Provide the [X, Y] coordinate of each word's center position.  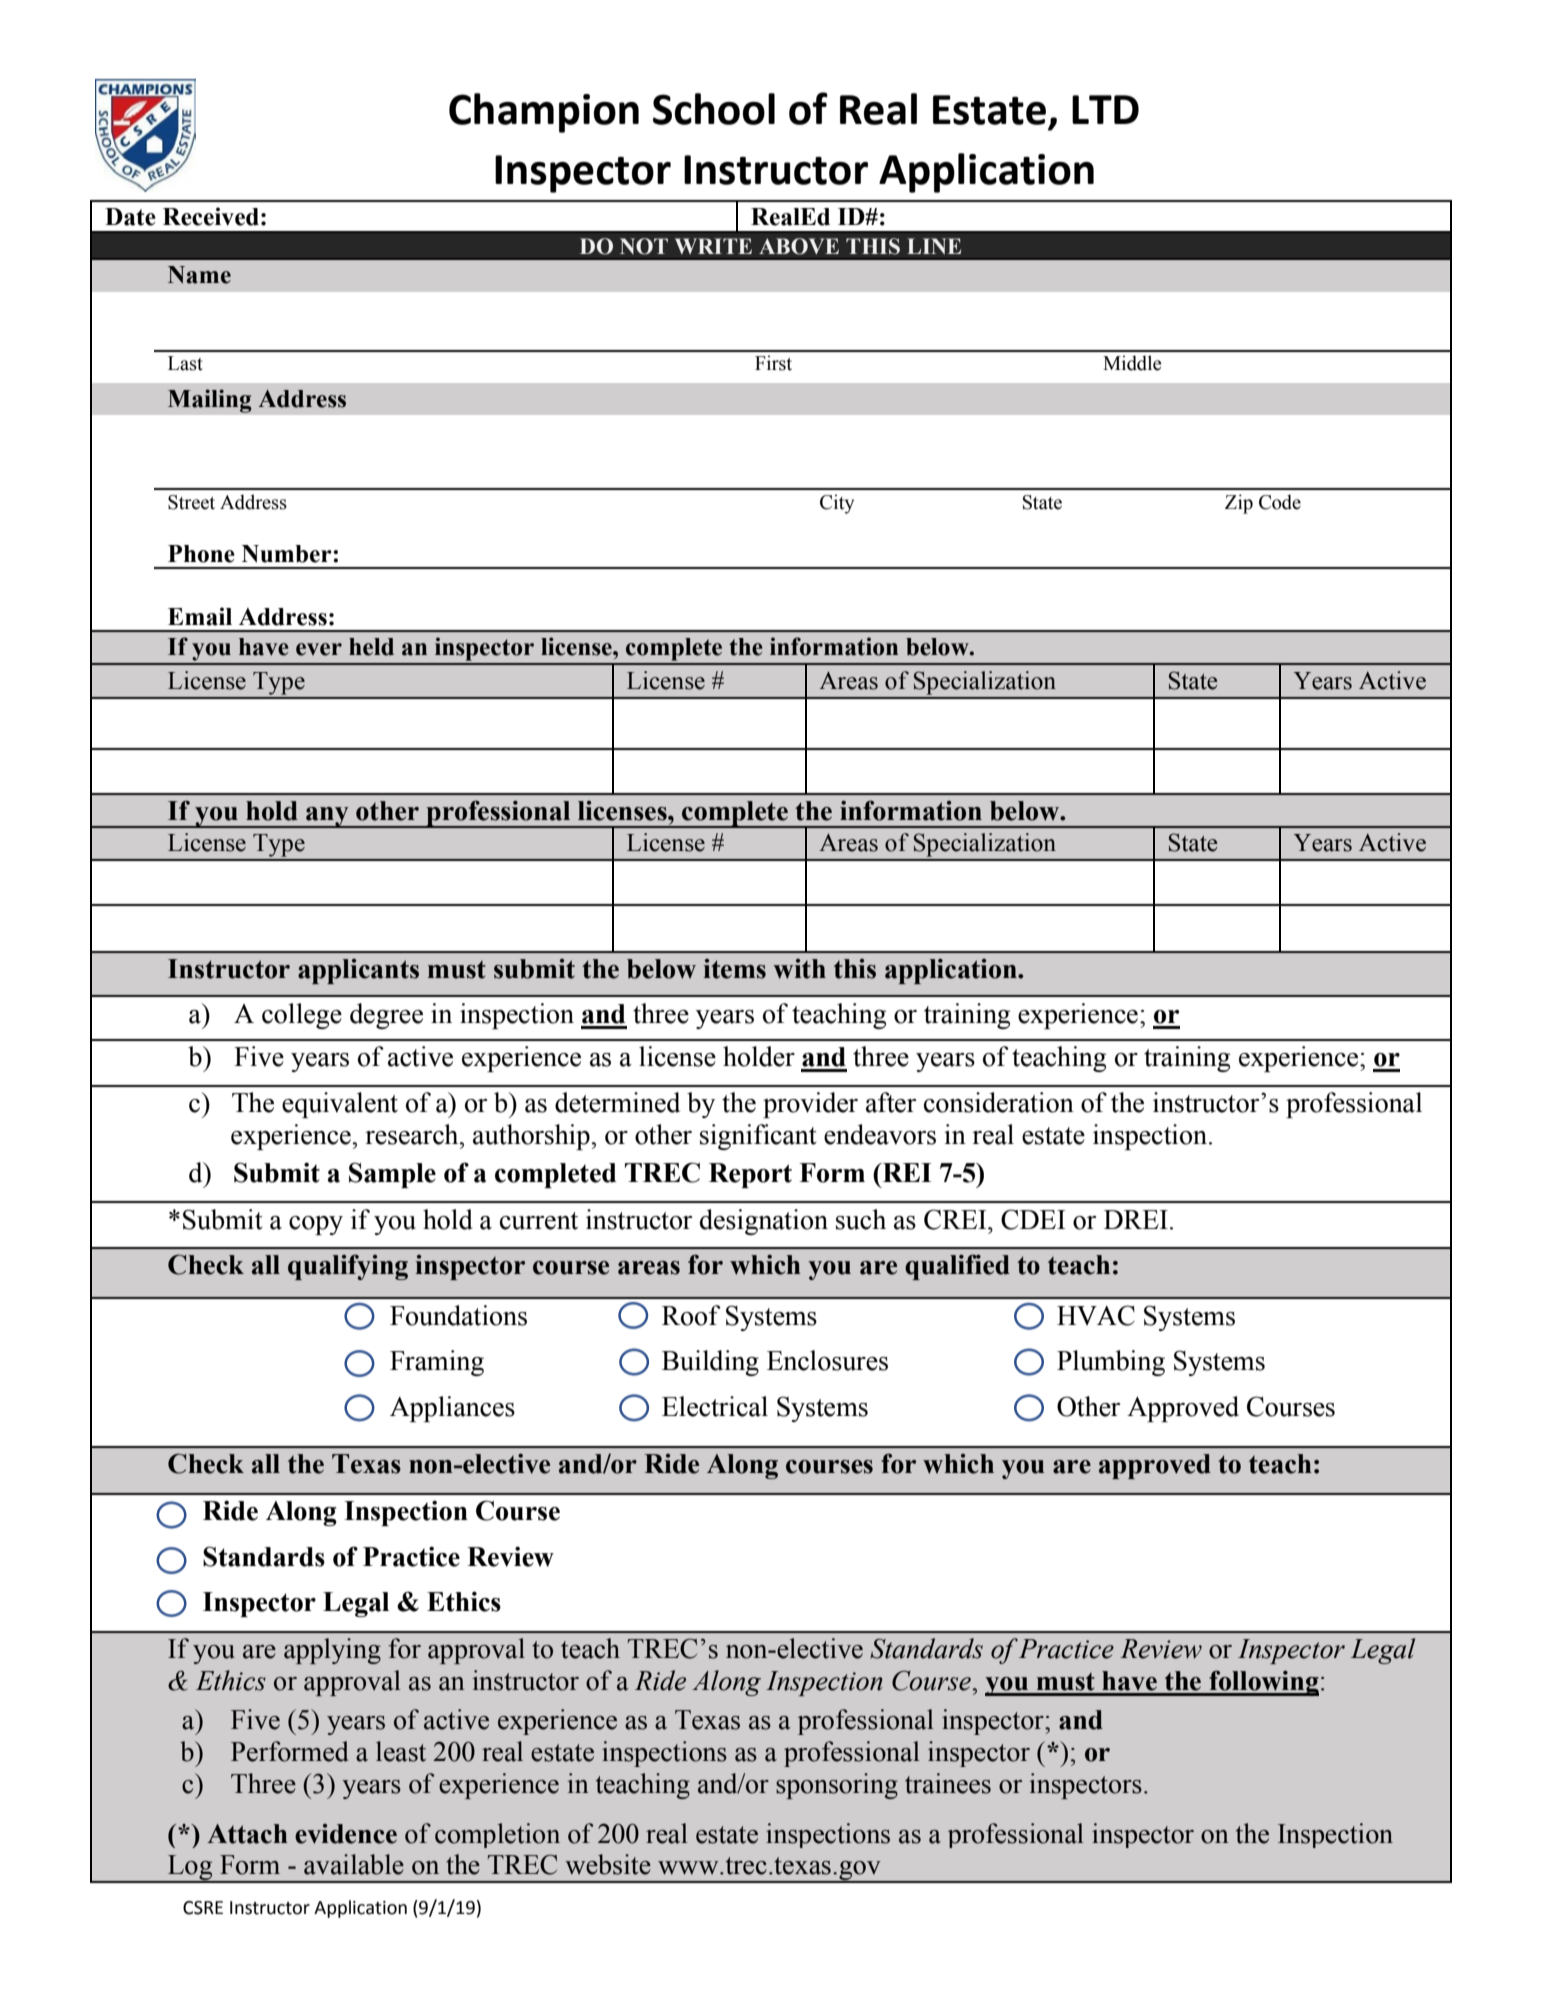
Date [130, 217]
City [837, 504]
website [608, 1864]
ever [319, 649]
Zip [1239, 504]
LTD [1105, 109]
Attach [247, 1834]
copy [316, 1225]
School [714, 109]
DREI [1136, 1219]
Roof [691, 1315]
